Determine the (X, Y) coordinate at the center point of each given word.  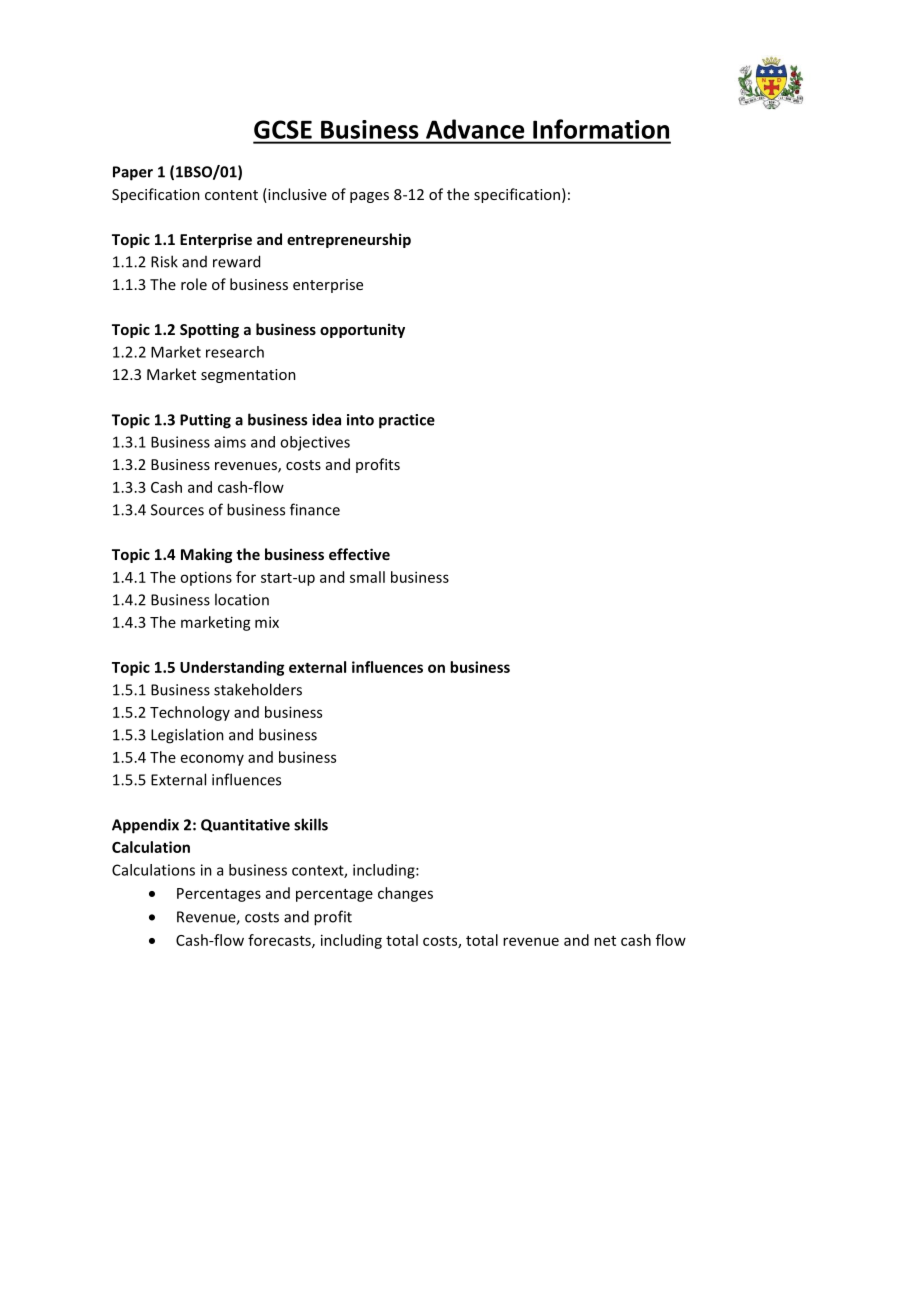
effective (359, 554)
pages (369, 197)
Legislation (187, 736)
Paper (133, 173)
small (367, 577)
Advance (475, 129)
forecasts (280, 941)
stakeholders (258, 689)
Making (206, 555)
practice (407, 421)
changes (405, 894)
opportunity (362, 330)
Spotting (209, 330)
